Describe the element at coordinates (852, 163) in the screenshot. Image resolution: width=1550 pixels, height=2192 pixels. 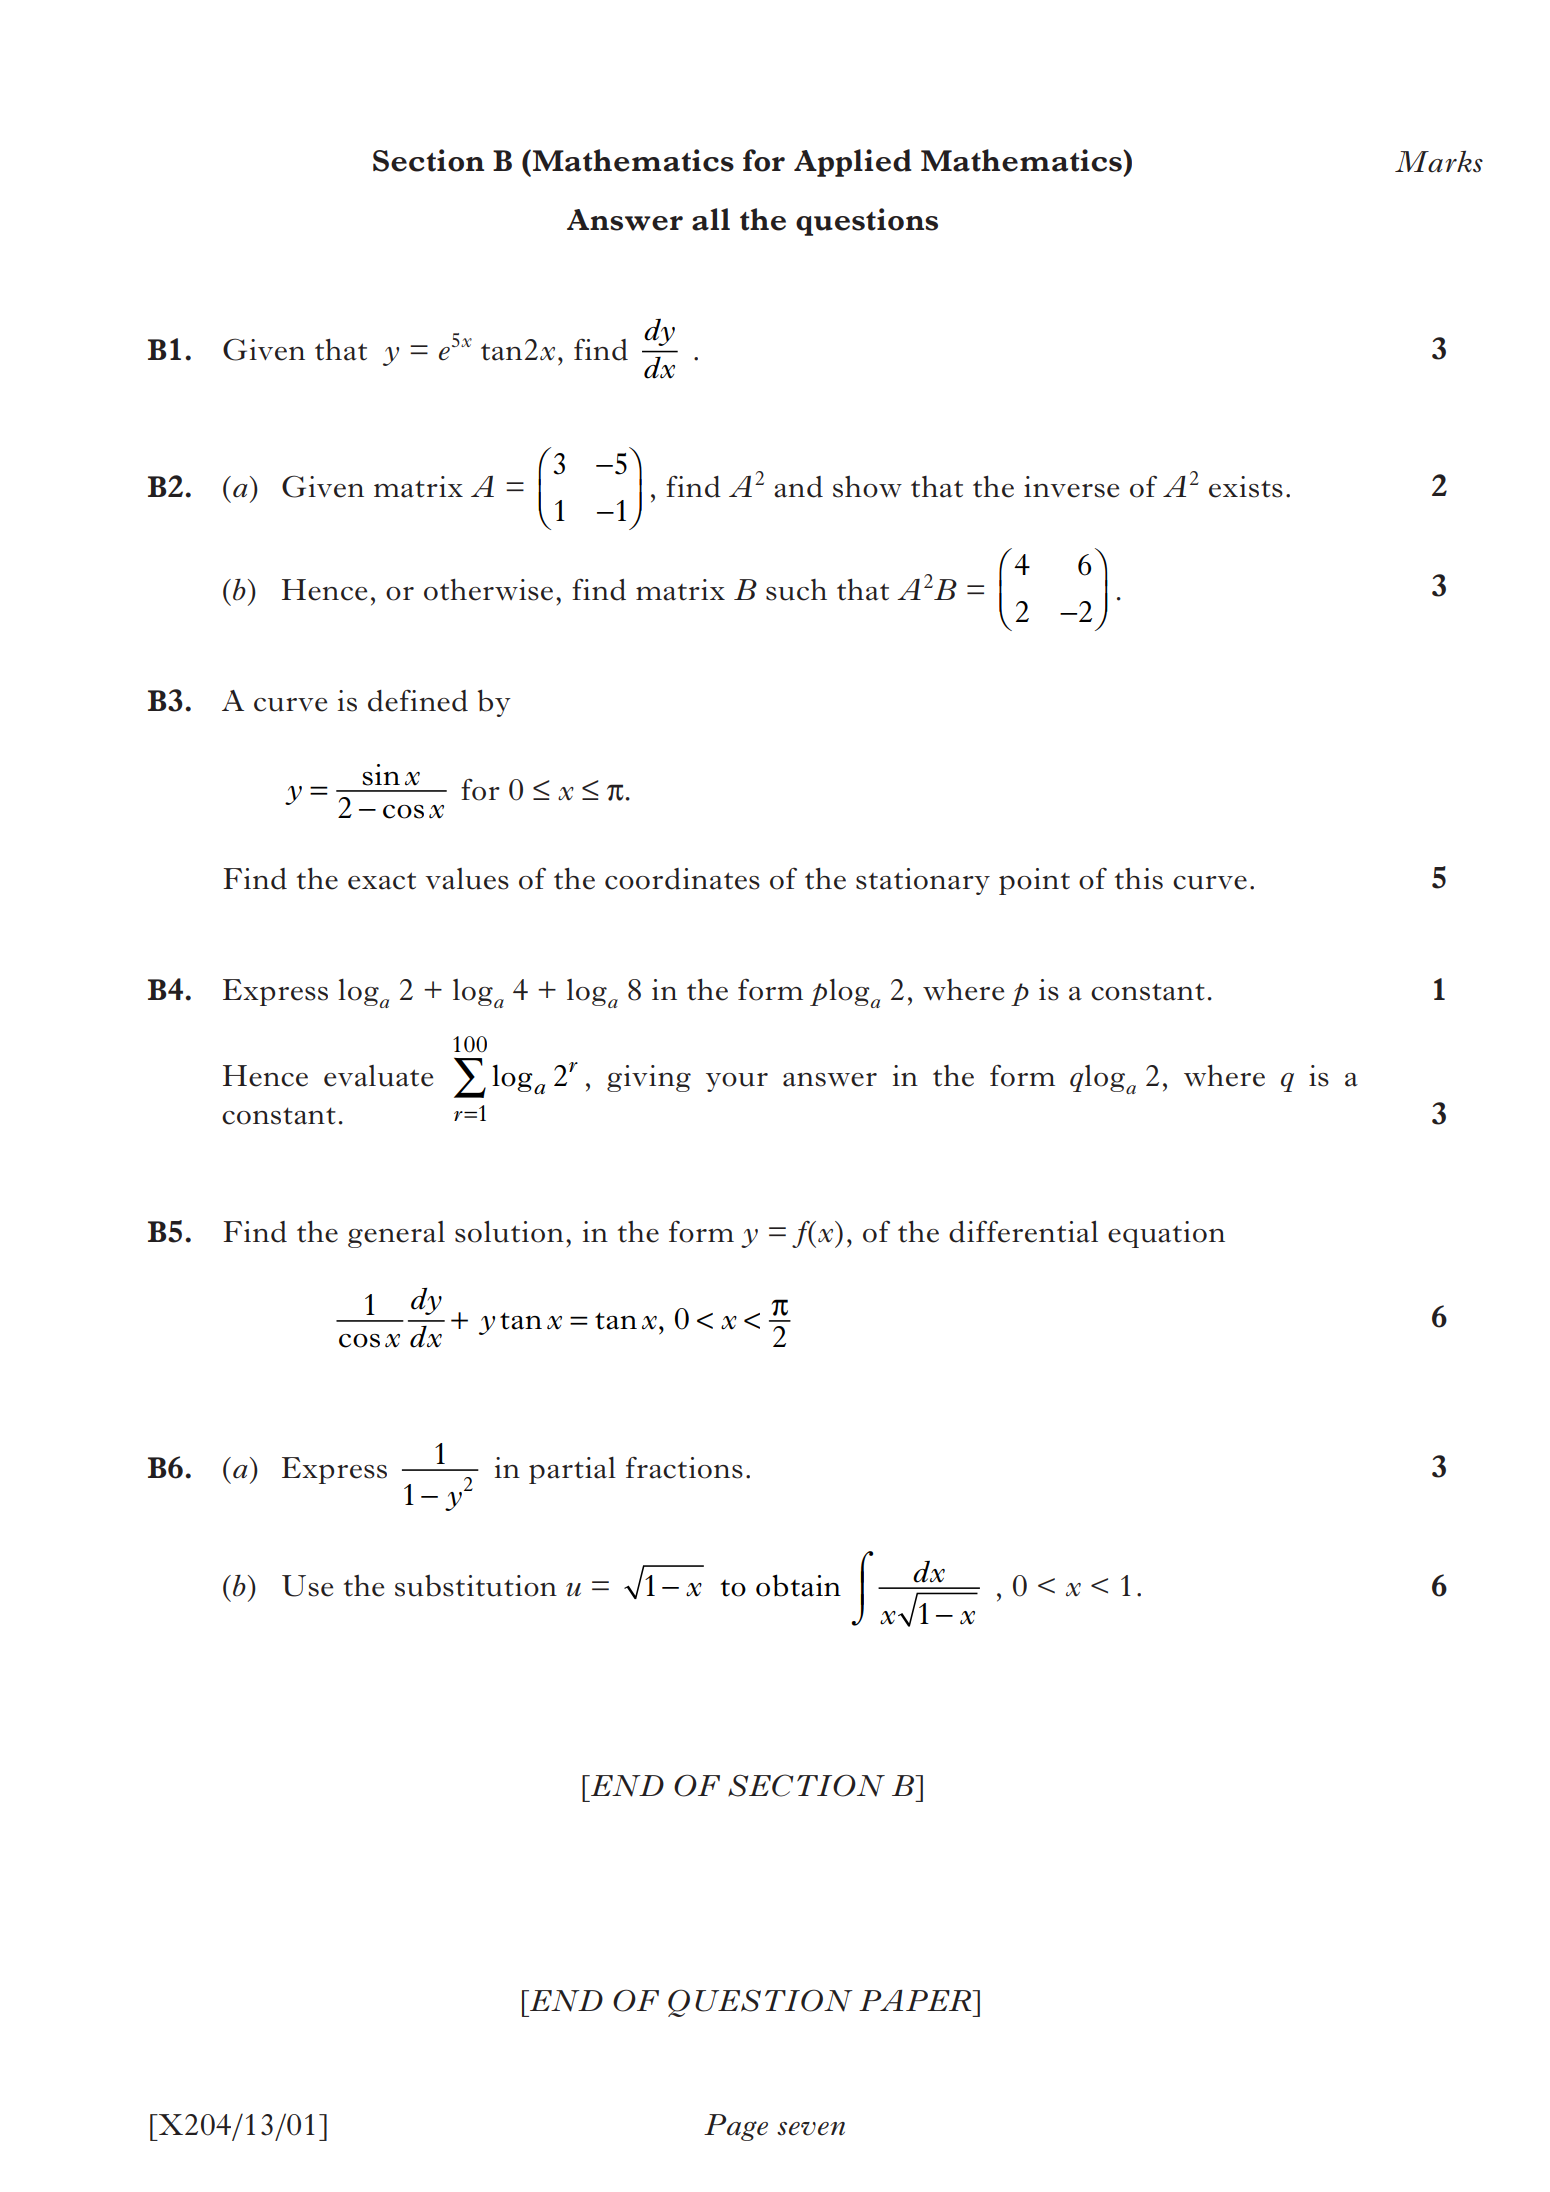
I see `Applied` at that location.
